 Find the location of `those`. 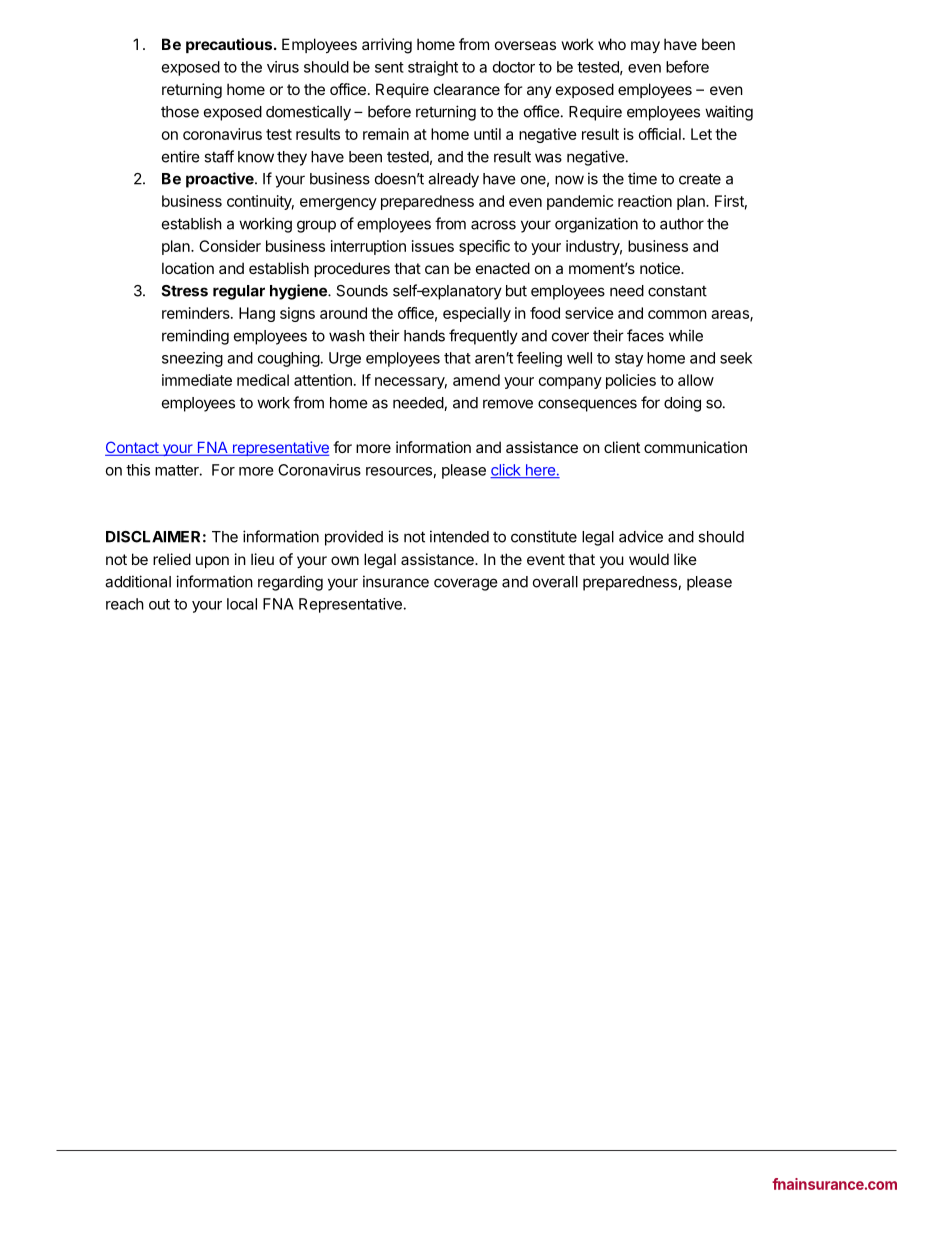

those is located at coordinates (180, 112).
